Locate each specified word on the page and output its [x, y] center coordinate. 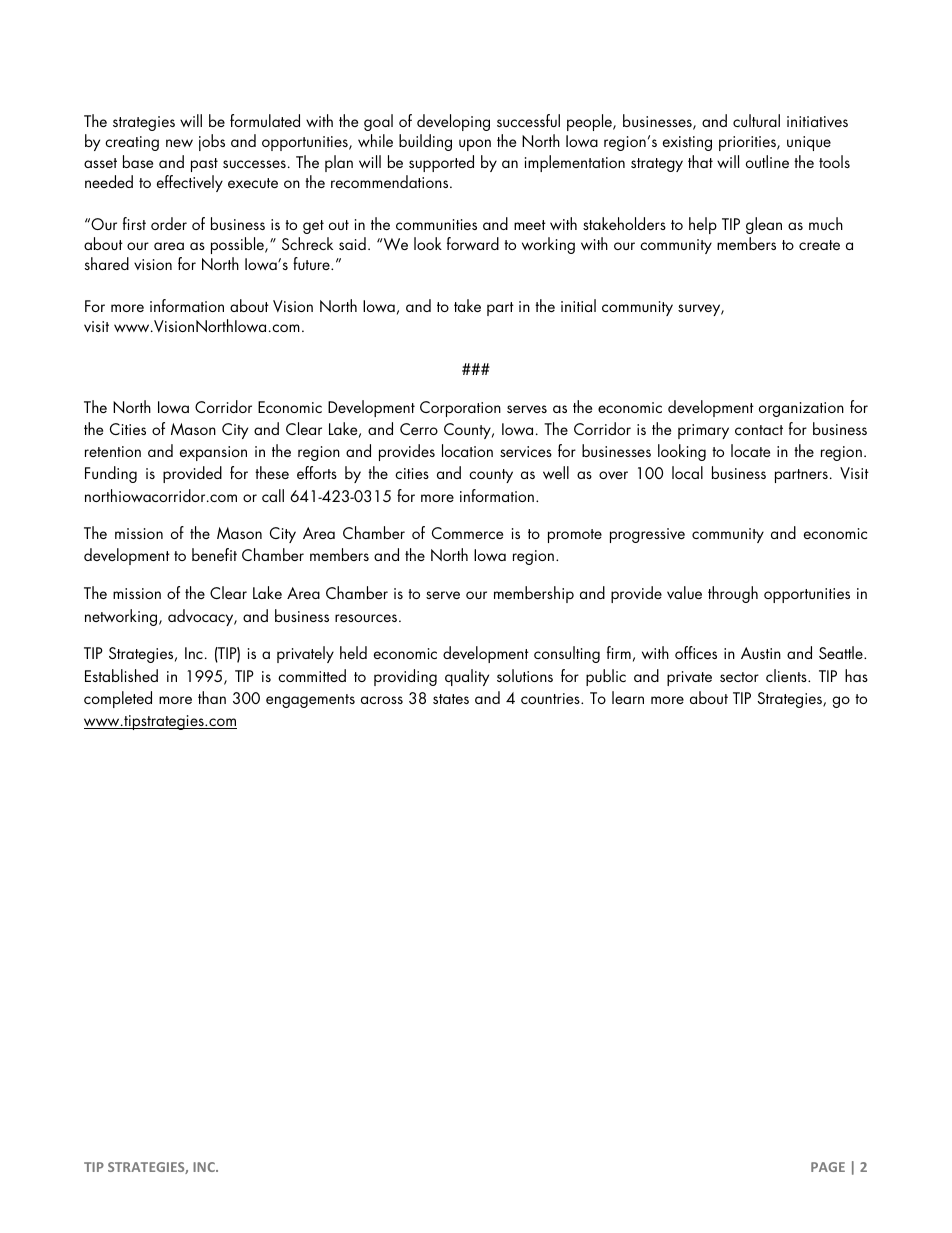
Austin [761, 653]
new [179, 143]
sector [739, 677]
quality [467, 677]
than [212, 697]
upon [475, 145]
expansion [213, 453]
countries [551, 698]
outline [767, 161]
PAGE [828, 1167]
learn [628, 697]
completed [118, 699]
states [451, 699]
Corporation [460, 409]
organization [801, 409]
